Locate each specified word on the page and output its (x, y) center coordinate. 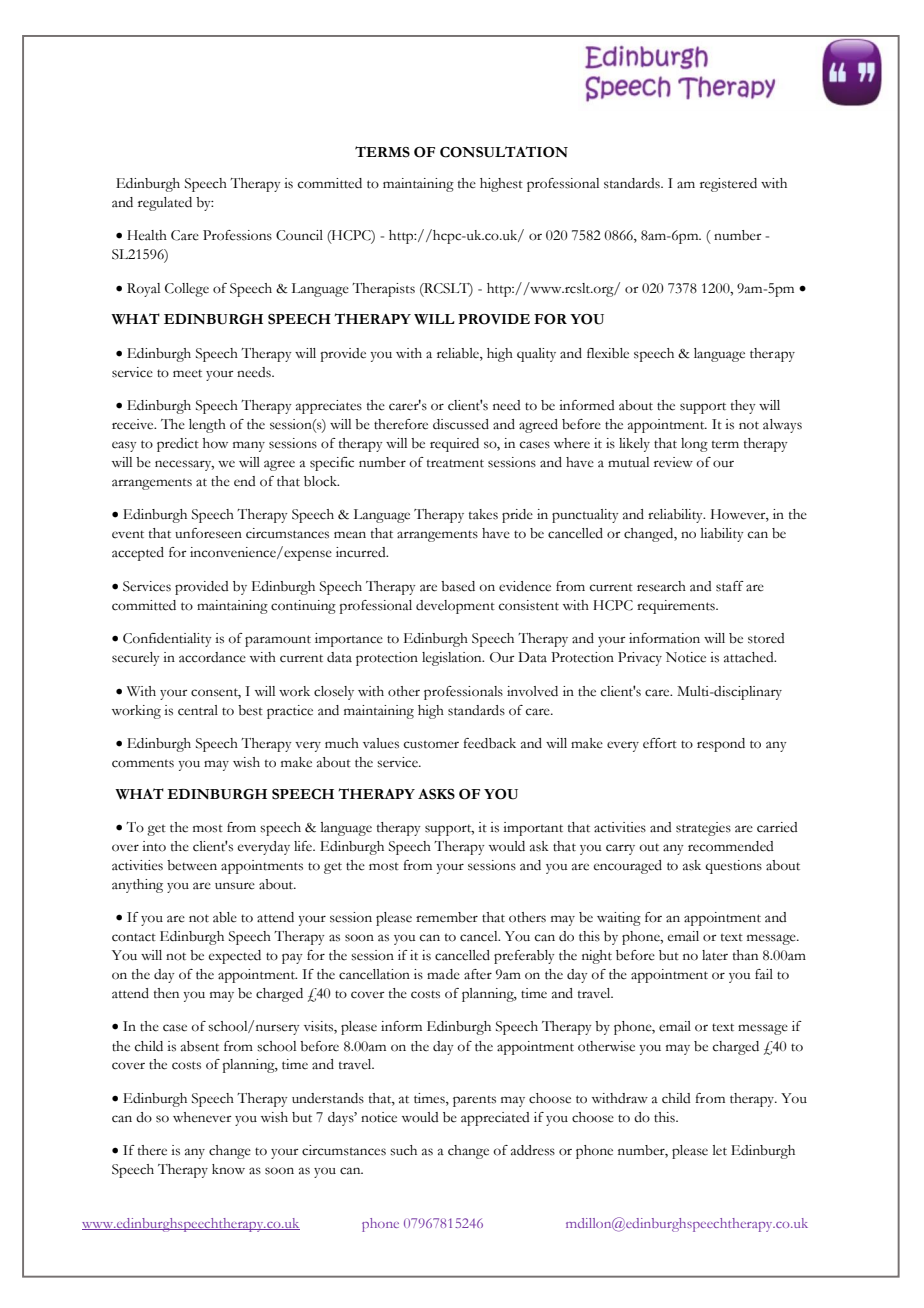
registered (728, 185)
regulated (165, 204)
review (673, 462)
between (192, 865)
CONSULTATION (504, 152)
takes (483, 514)
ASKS (436, 794)
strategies (703, 829)
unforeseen (208, 533)
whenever (202, 1117)
